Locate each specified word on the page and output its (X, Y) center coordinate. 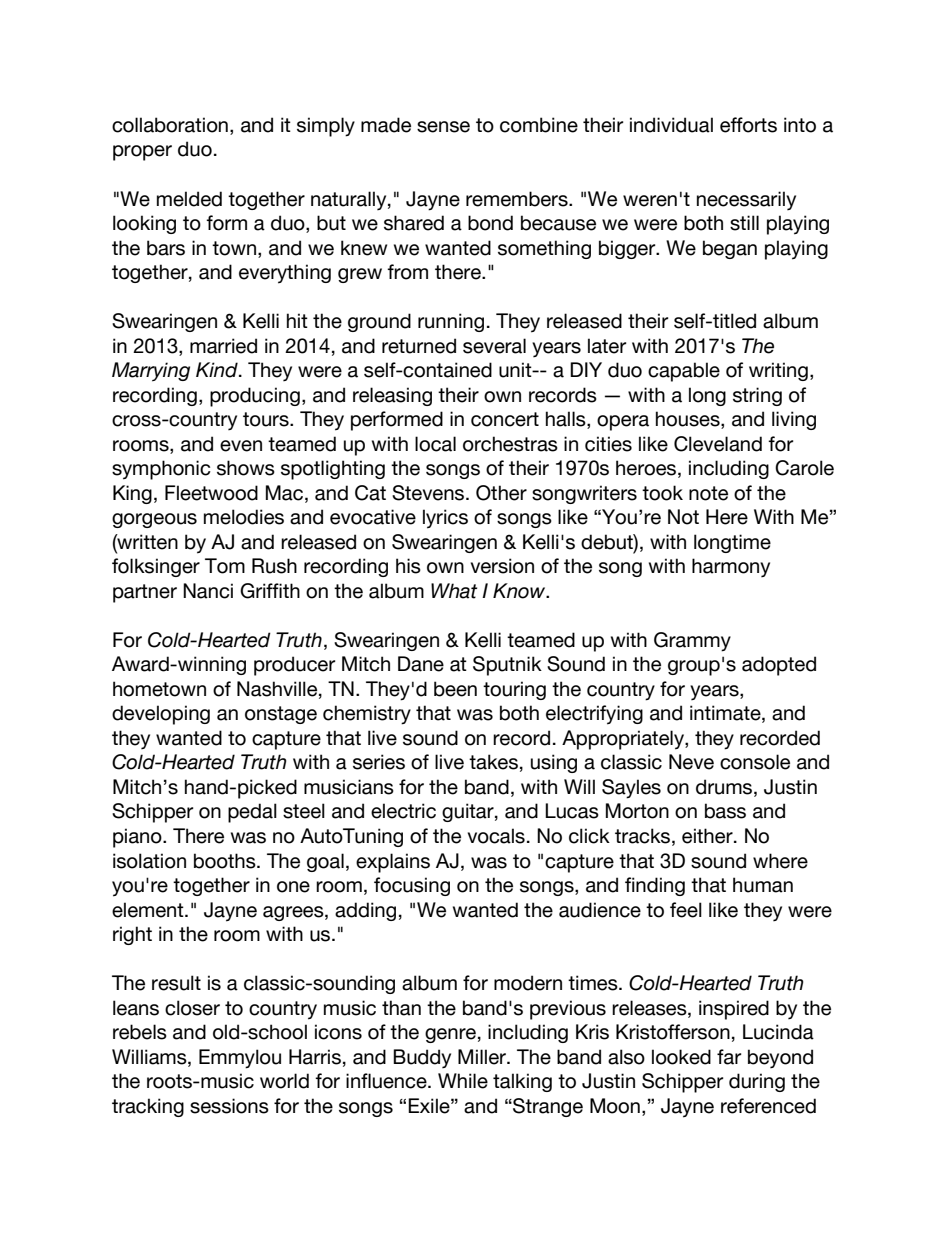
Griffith (270, 591)
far (729, 1057)
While (463, 1081)
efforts (748, 125)
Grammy (692, 642)
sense (443, 127)
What (454, 591)
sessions (229, 1106)
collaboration (170, 125)
